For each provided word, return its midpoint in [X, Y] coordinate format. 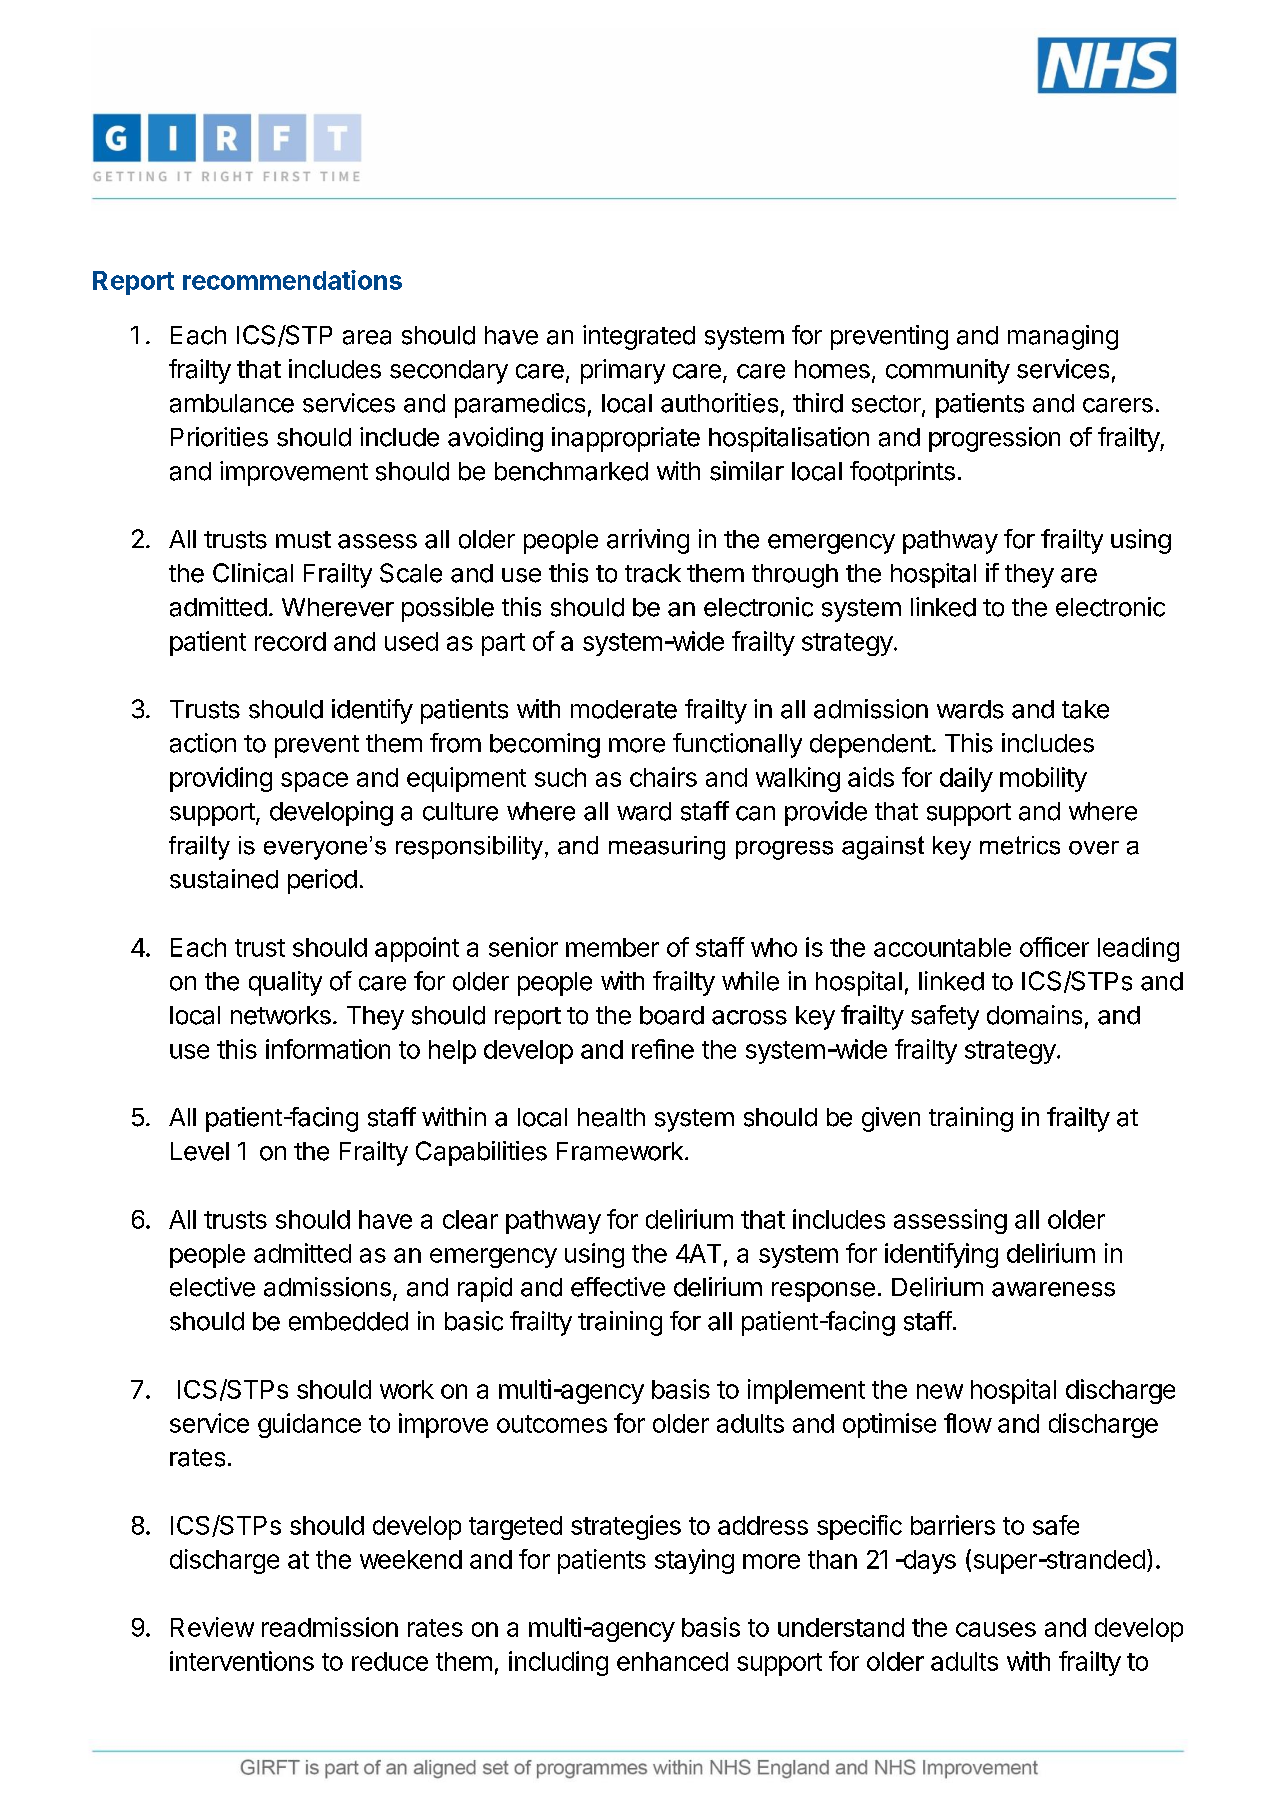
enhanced [672, 1661]
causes [996, 1629]
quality [285, 983]
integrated [639, 337]
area [367, 337]
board [672, 1015]
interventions [242, 1661]
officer [1054, 947]
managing [1063, 337]
